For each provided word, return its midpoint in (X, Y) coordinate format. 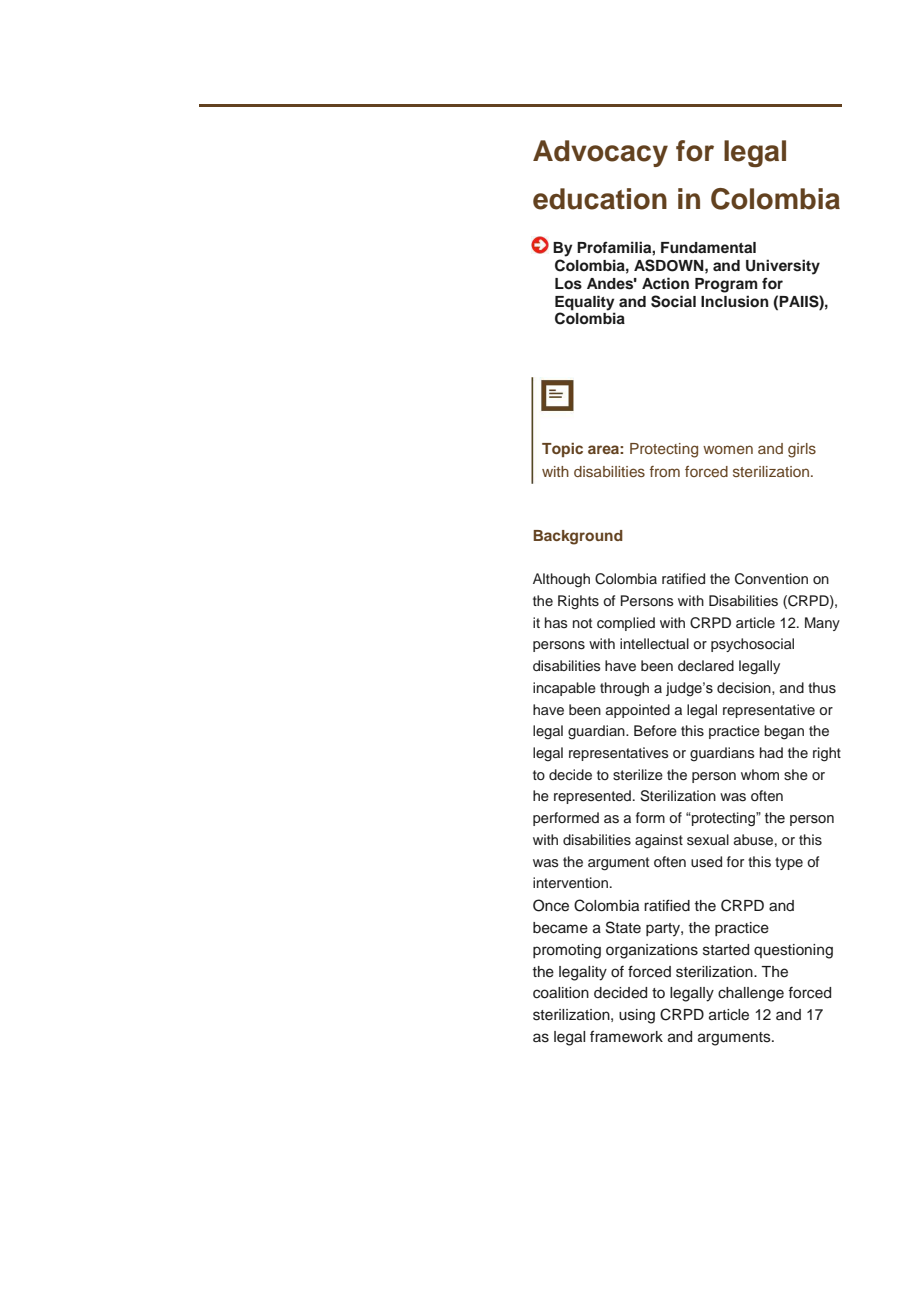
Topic (562, 450)
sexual (708, 840)
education (600, 199)
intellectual (654, 643)
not (582, 623)
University (783, 267)
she (796, 775)
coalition (561, 993)
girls (802, 450)
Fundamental (708, 247)
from (665, 471)
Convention (771, 579)
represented (592, 797)
